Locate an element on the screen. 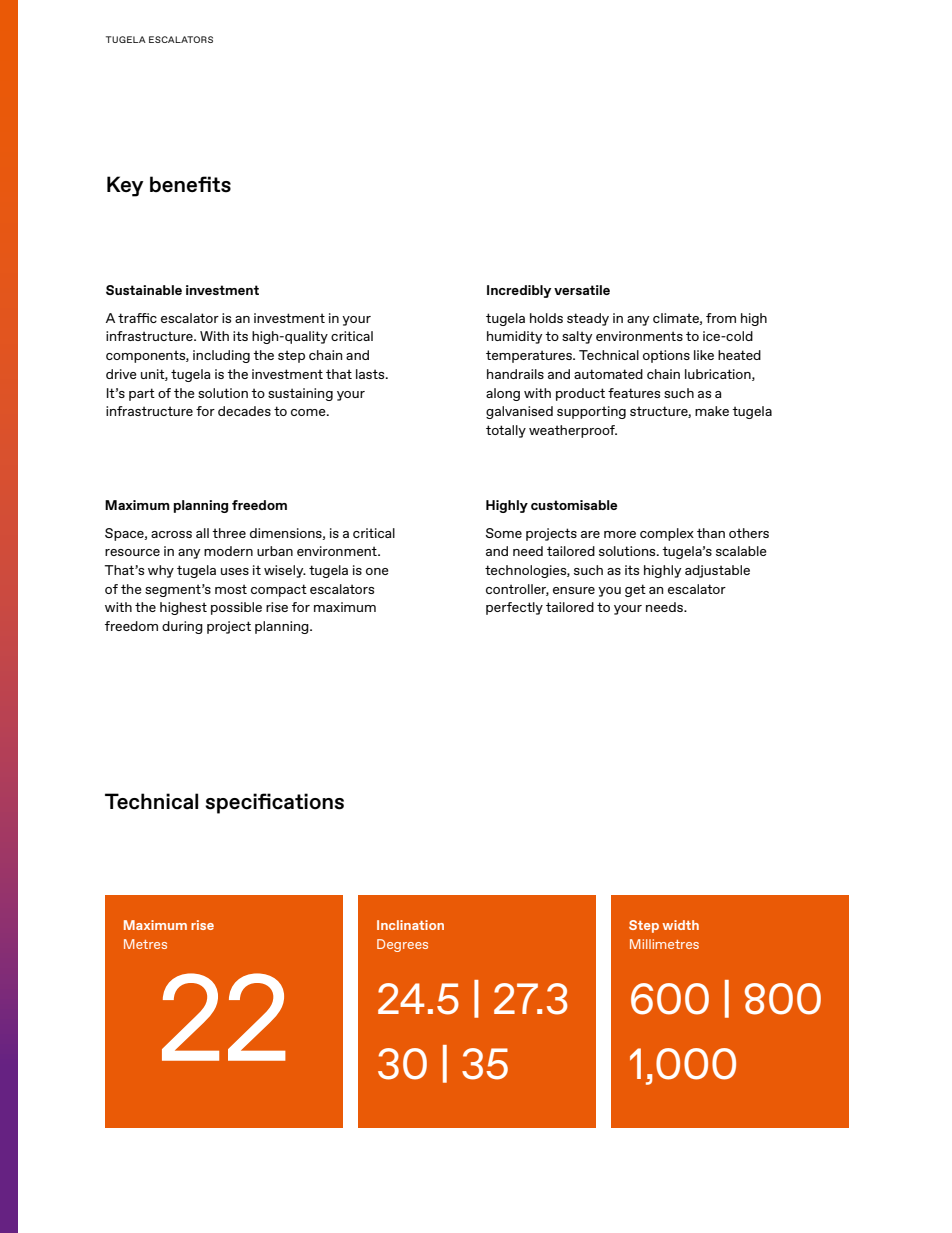 The image size is (952, 1233). Some is located at coordinates (504, 533).
